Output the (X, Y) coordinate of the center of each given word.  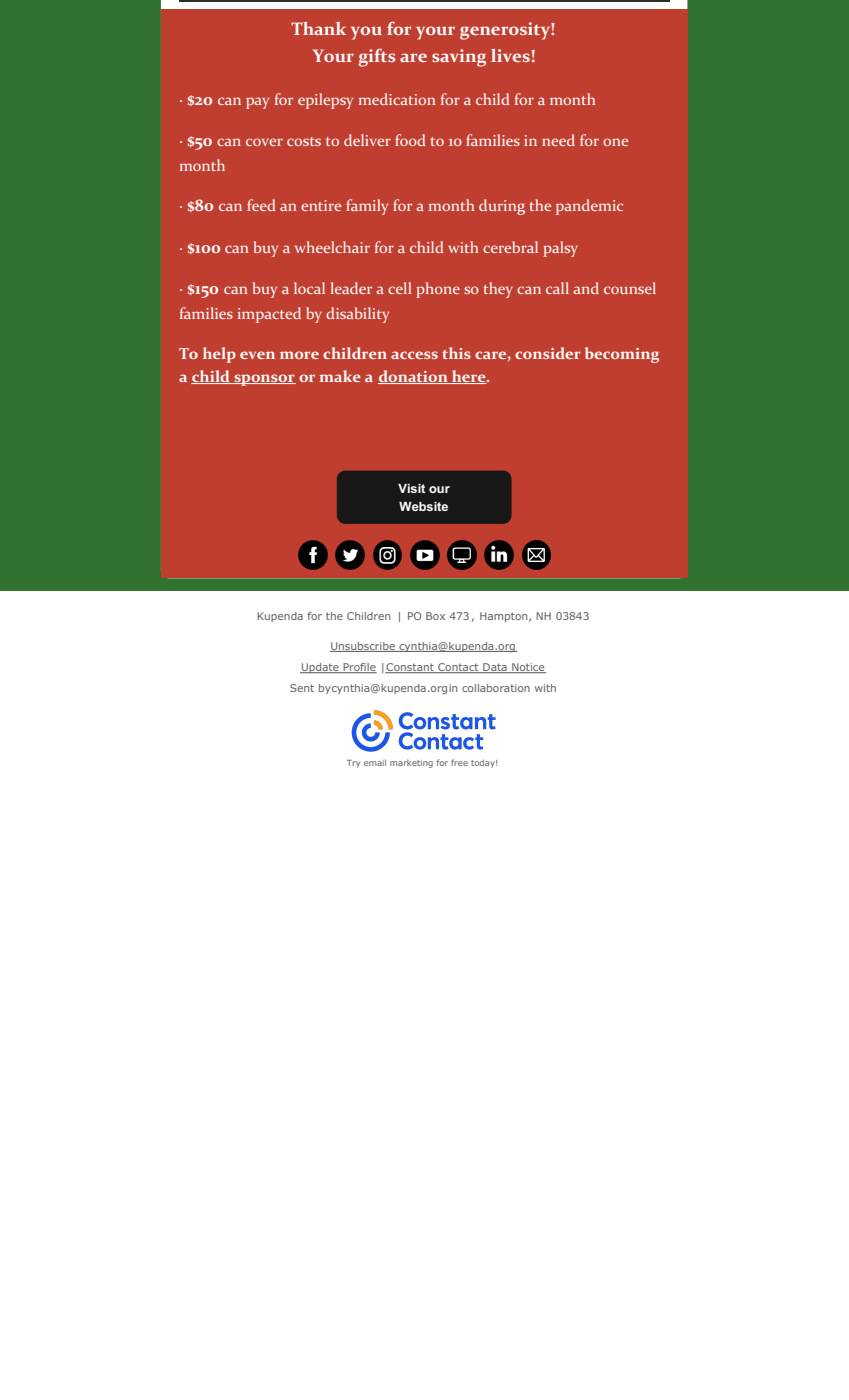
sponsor (264, 380)
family (367, 207)
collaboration (496, 688)
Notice (528, 668)
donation (414, 377)
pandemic (589, 207)
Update (320, 668)
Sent (302, 688)
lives (510, 55)
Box (435, 616)
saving (459, 58)
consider (547, 353)
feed (261, 205)
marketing (411, 764)
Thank (318, 28)
